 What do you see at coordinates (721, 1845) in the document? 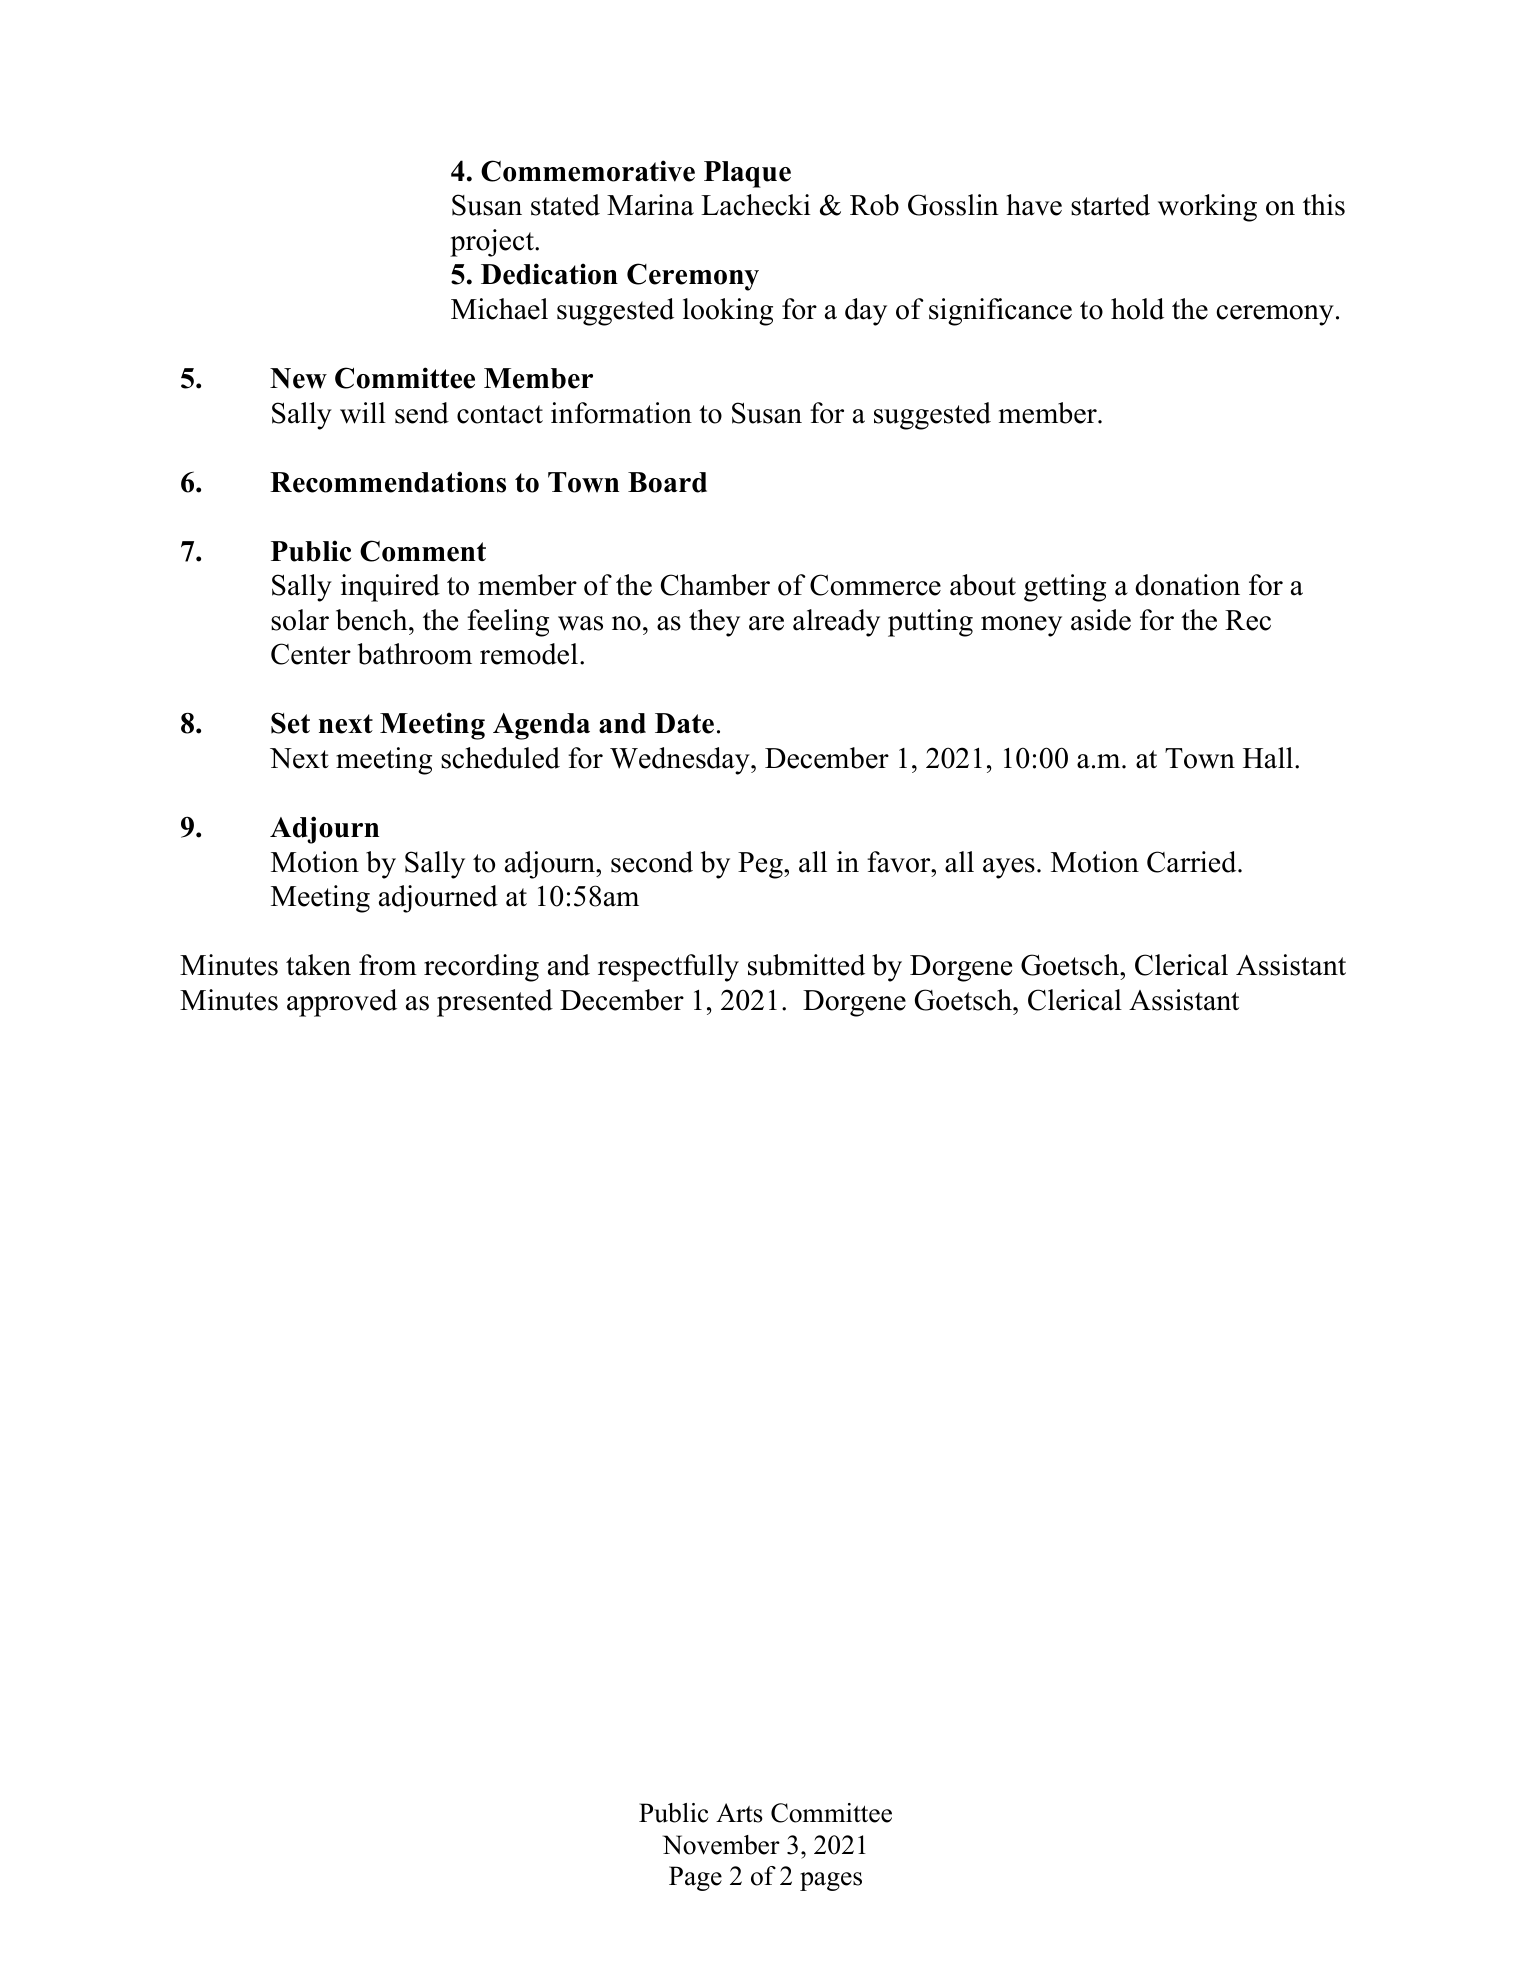
I see `November` at bounding box center [721, 1845].
